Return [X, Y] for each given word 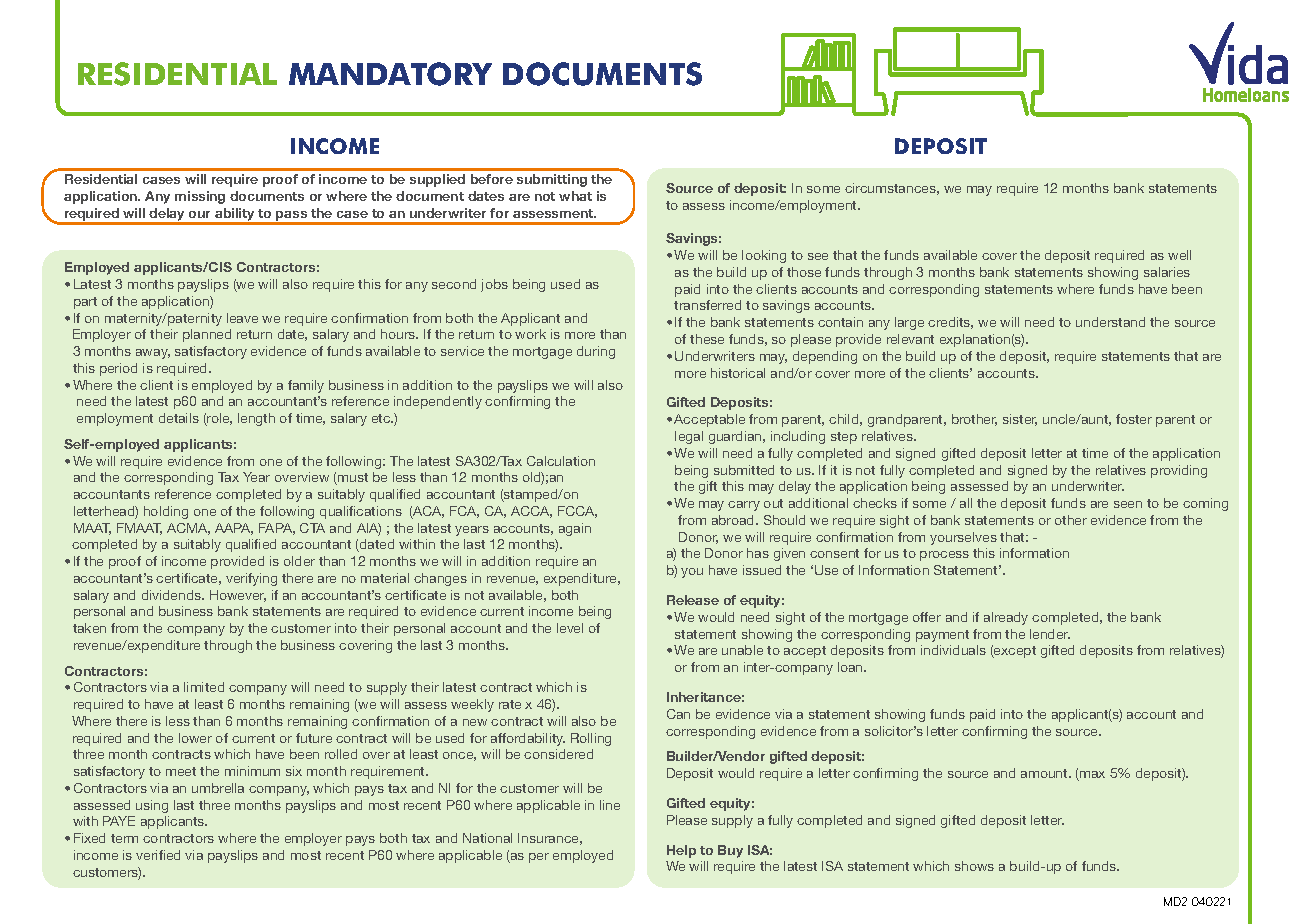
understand [1110, 322]
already [1006, 618]
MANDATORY [390, 74]
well [1179, 255]
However [238, 596]
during [596, 352]
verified [158, 855]
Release [693, 600]
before [492, 179]
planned [207, 335]
